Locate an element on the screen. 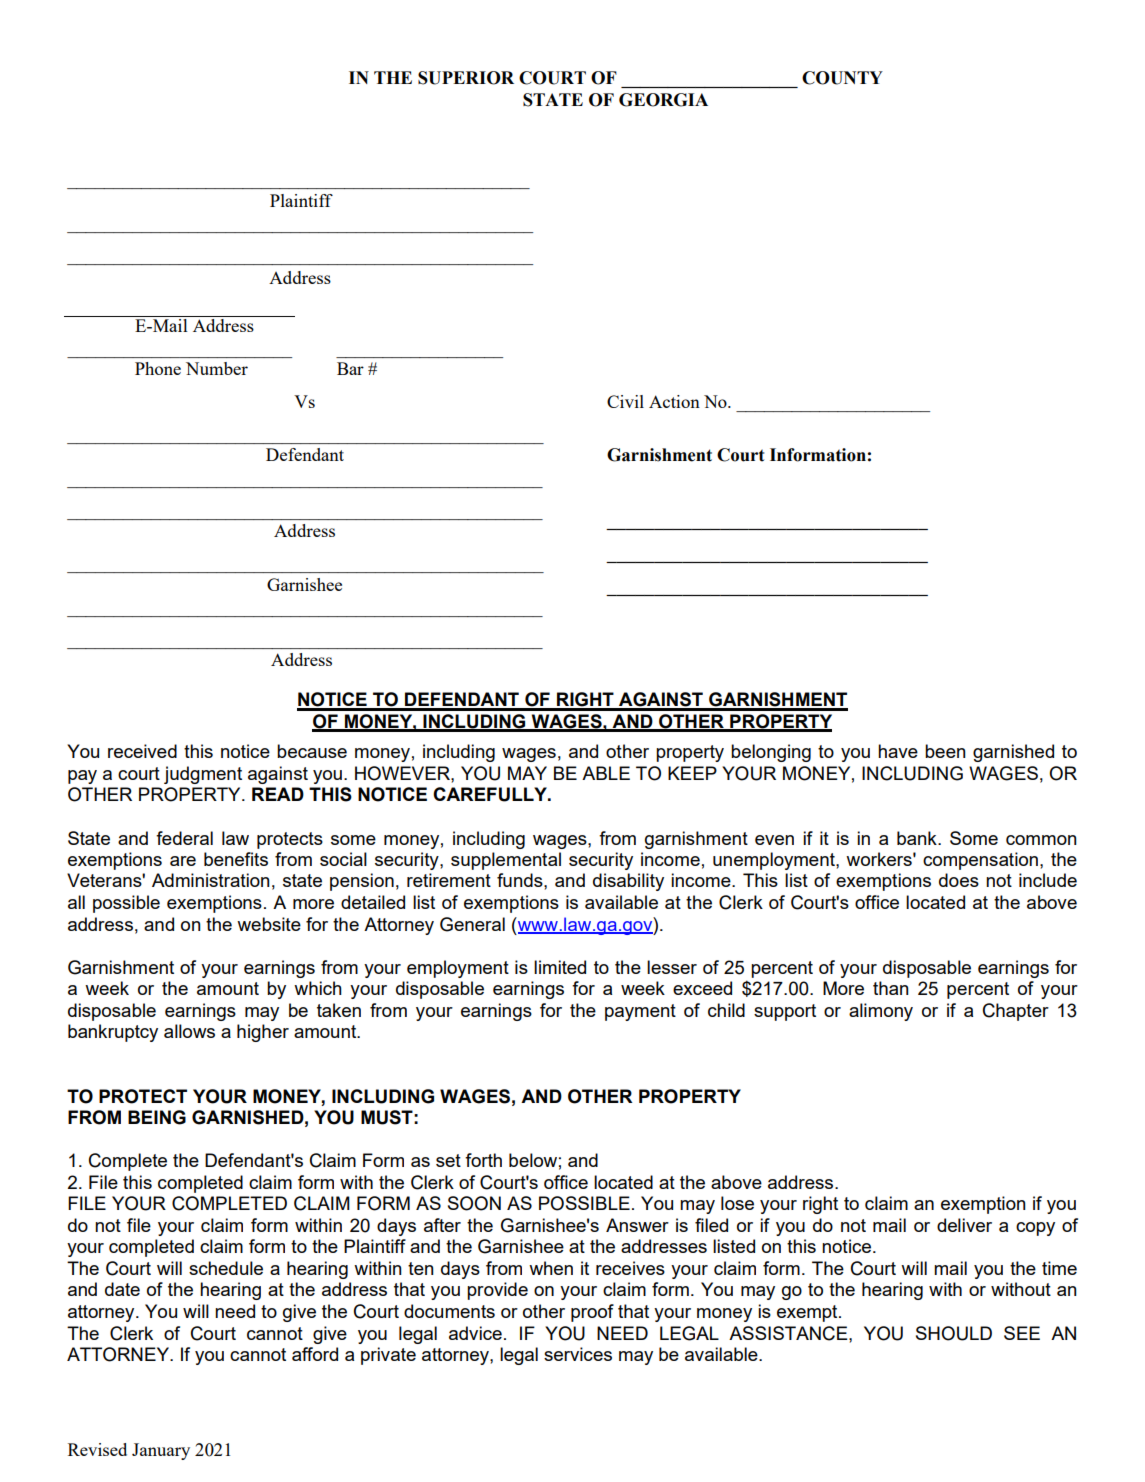  Administration is located at coordinates (211, 880).
